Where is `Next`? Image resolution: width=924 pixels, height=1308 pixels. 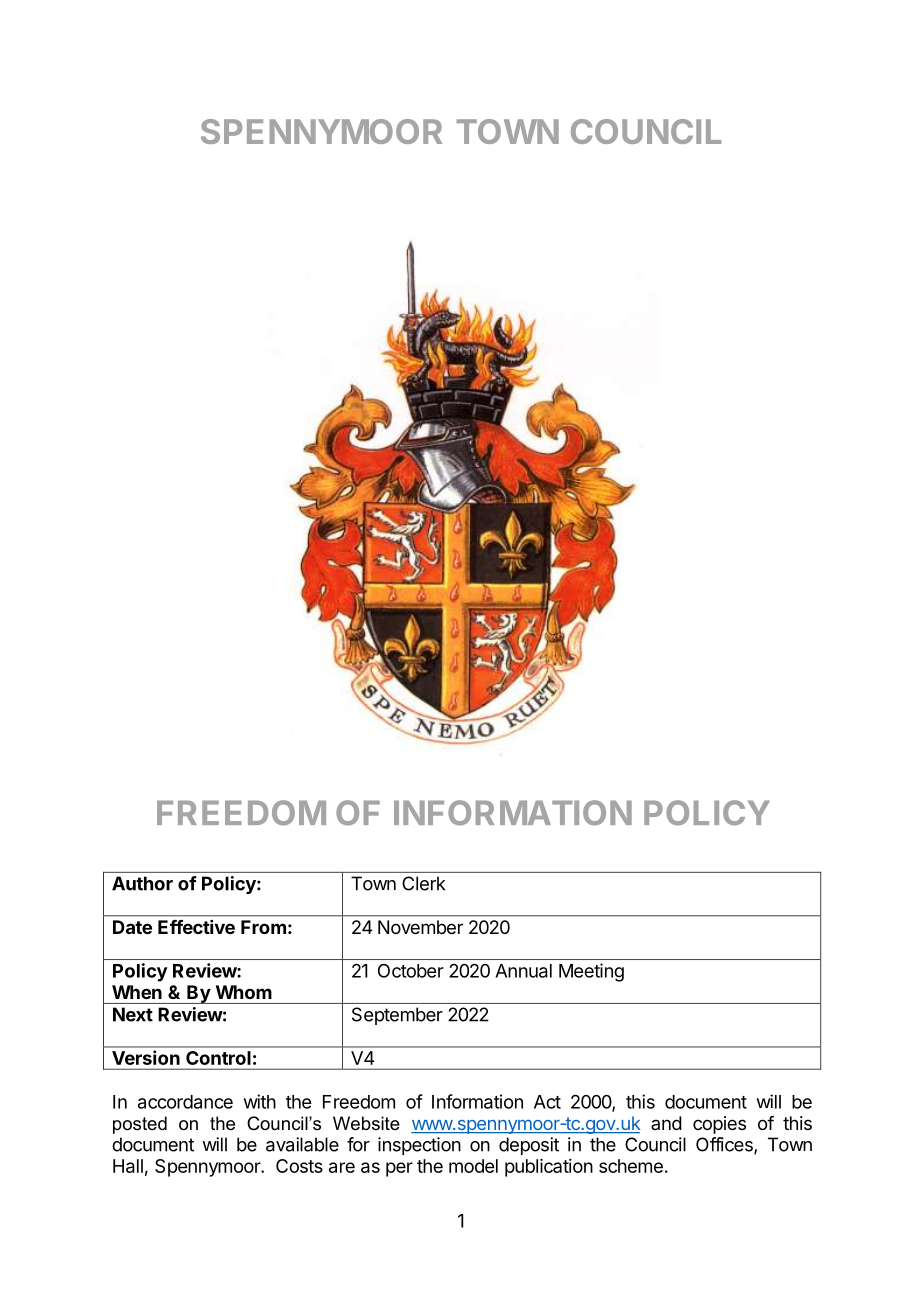
Next is located at coordinates (133, 1014).
